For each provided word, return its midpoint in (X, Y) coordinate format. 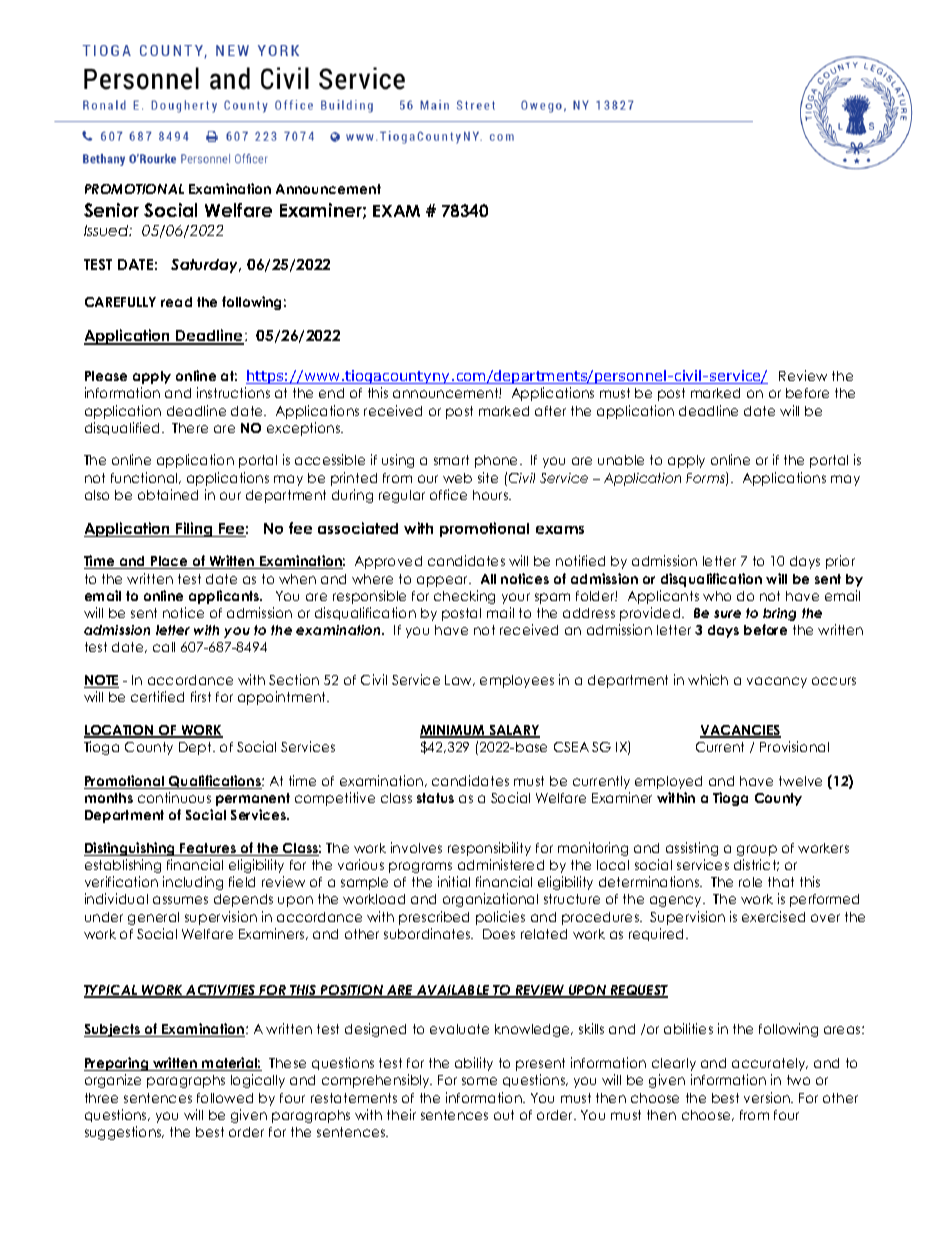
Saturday (206, 266)
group (757, 850)
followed (225, 1098)
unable (621, 460)
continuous (174, 797)
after (550, 411)
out (504, 1115)
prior (840, 562)
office (448, 494)
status (435, 798)
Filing (194, 529)
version (768, 1097)
